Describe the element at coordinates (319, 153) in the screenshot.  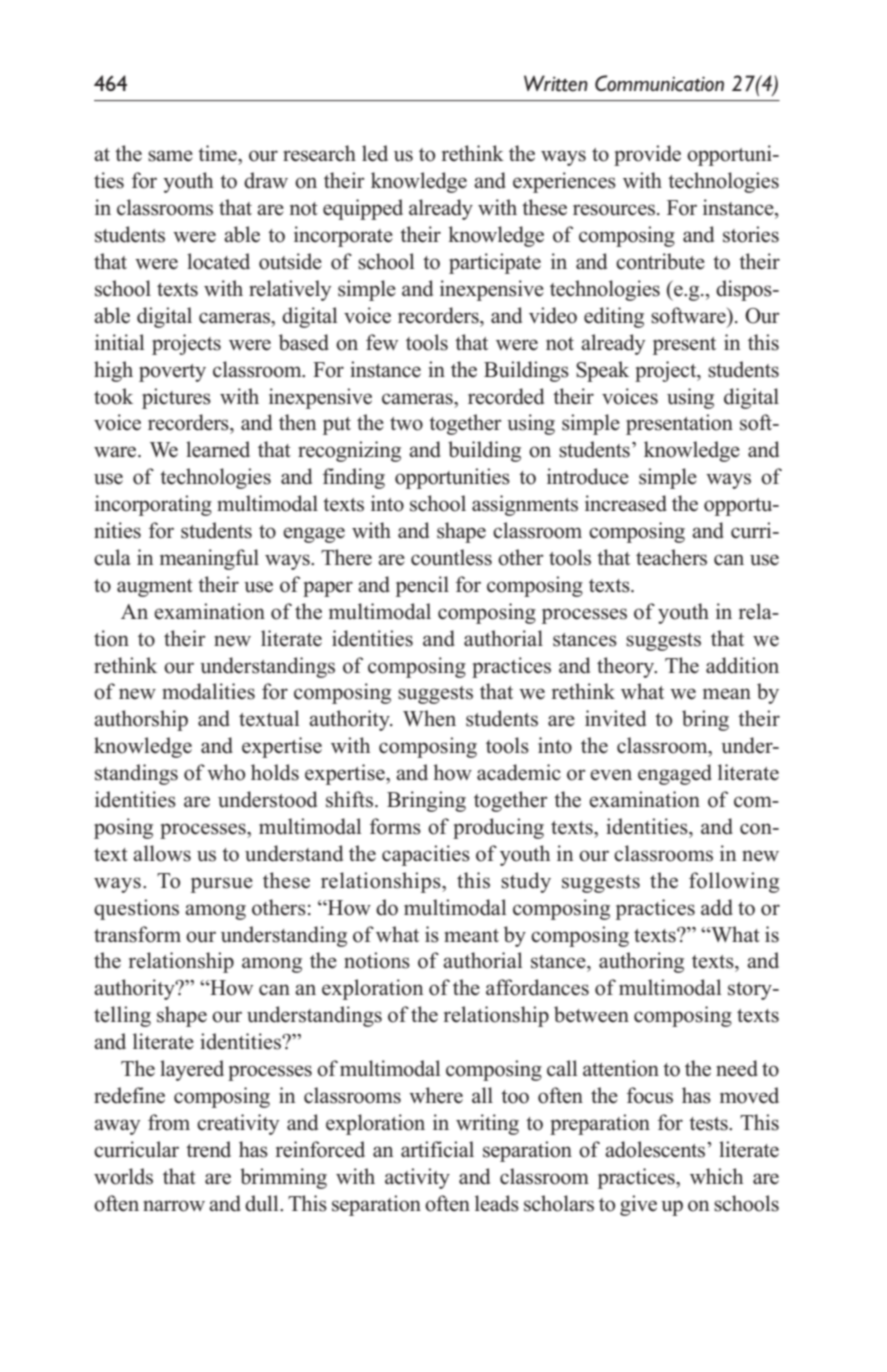
I see `research` at that location.
